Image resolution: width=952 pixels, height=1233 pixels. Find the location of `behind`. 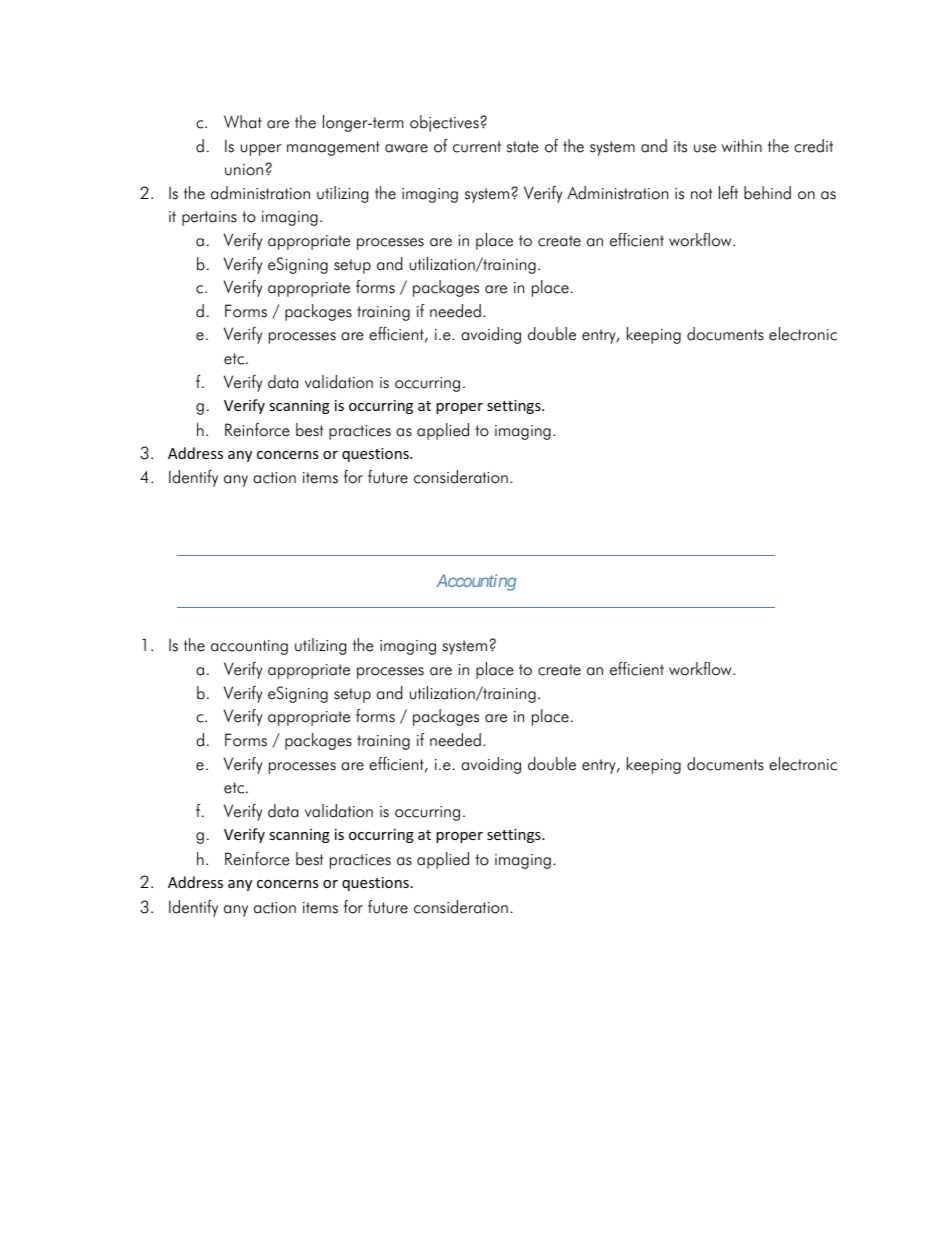

behind is located at coordinates (767, 193).
